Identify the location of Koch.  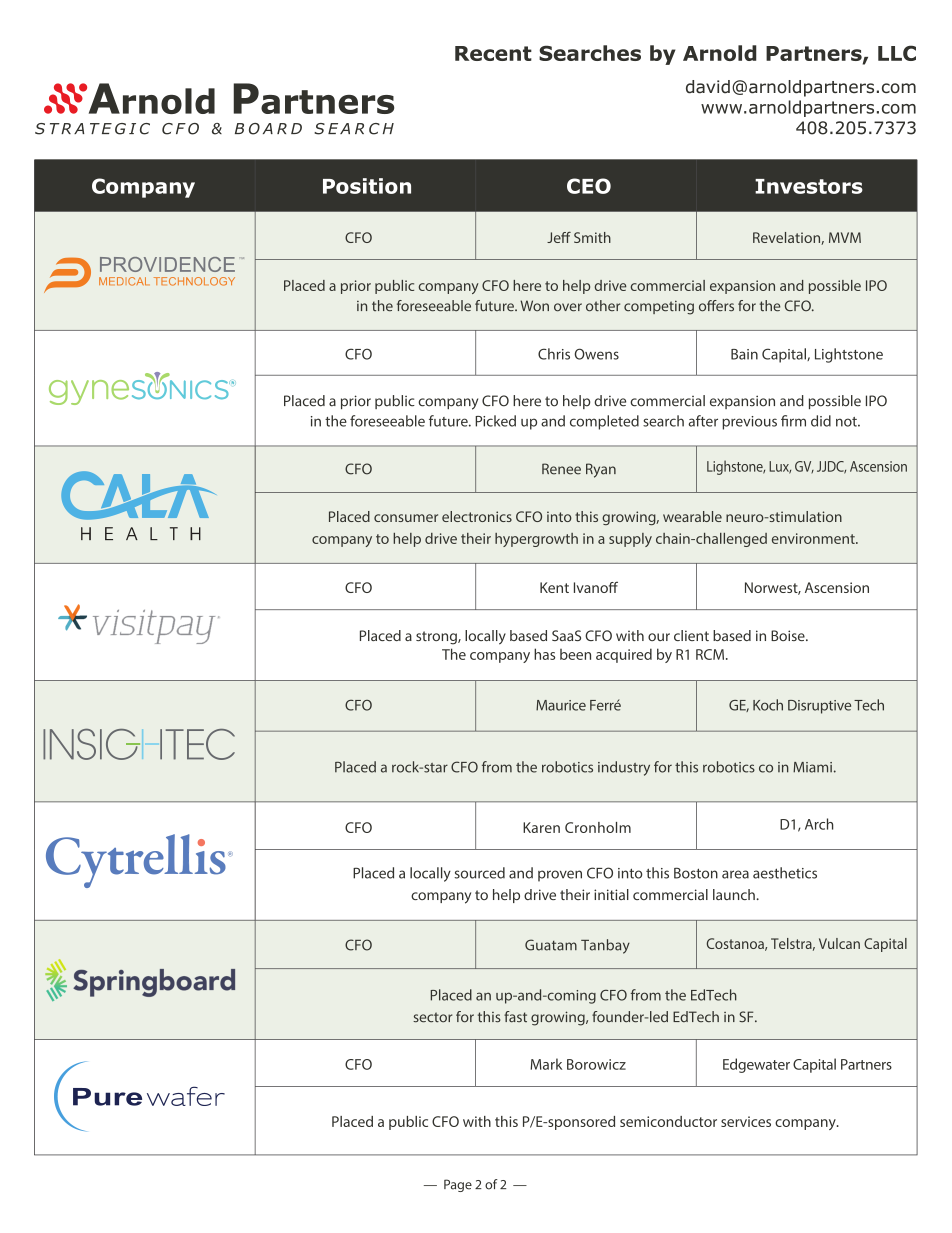
(768, 705).
